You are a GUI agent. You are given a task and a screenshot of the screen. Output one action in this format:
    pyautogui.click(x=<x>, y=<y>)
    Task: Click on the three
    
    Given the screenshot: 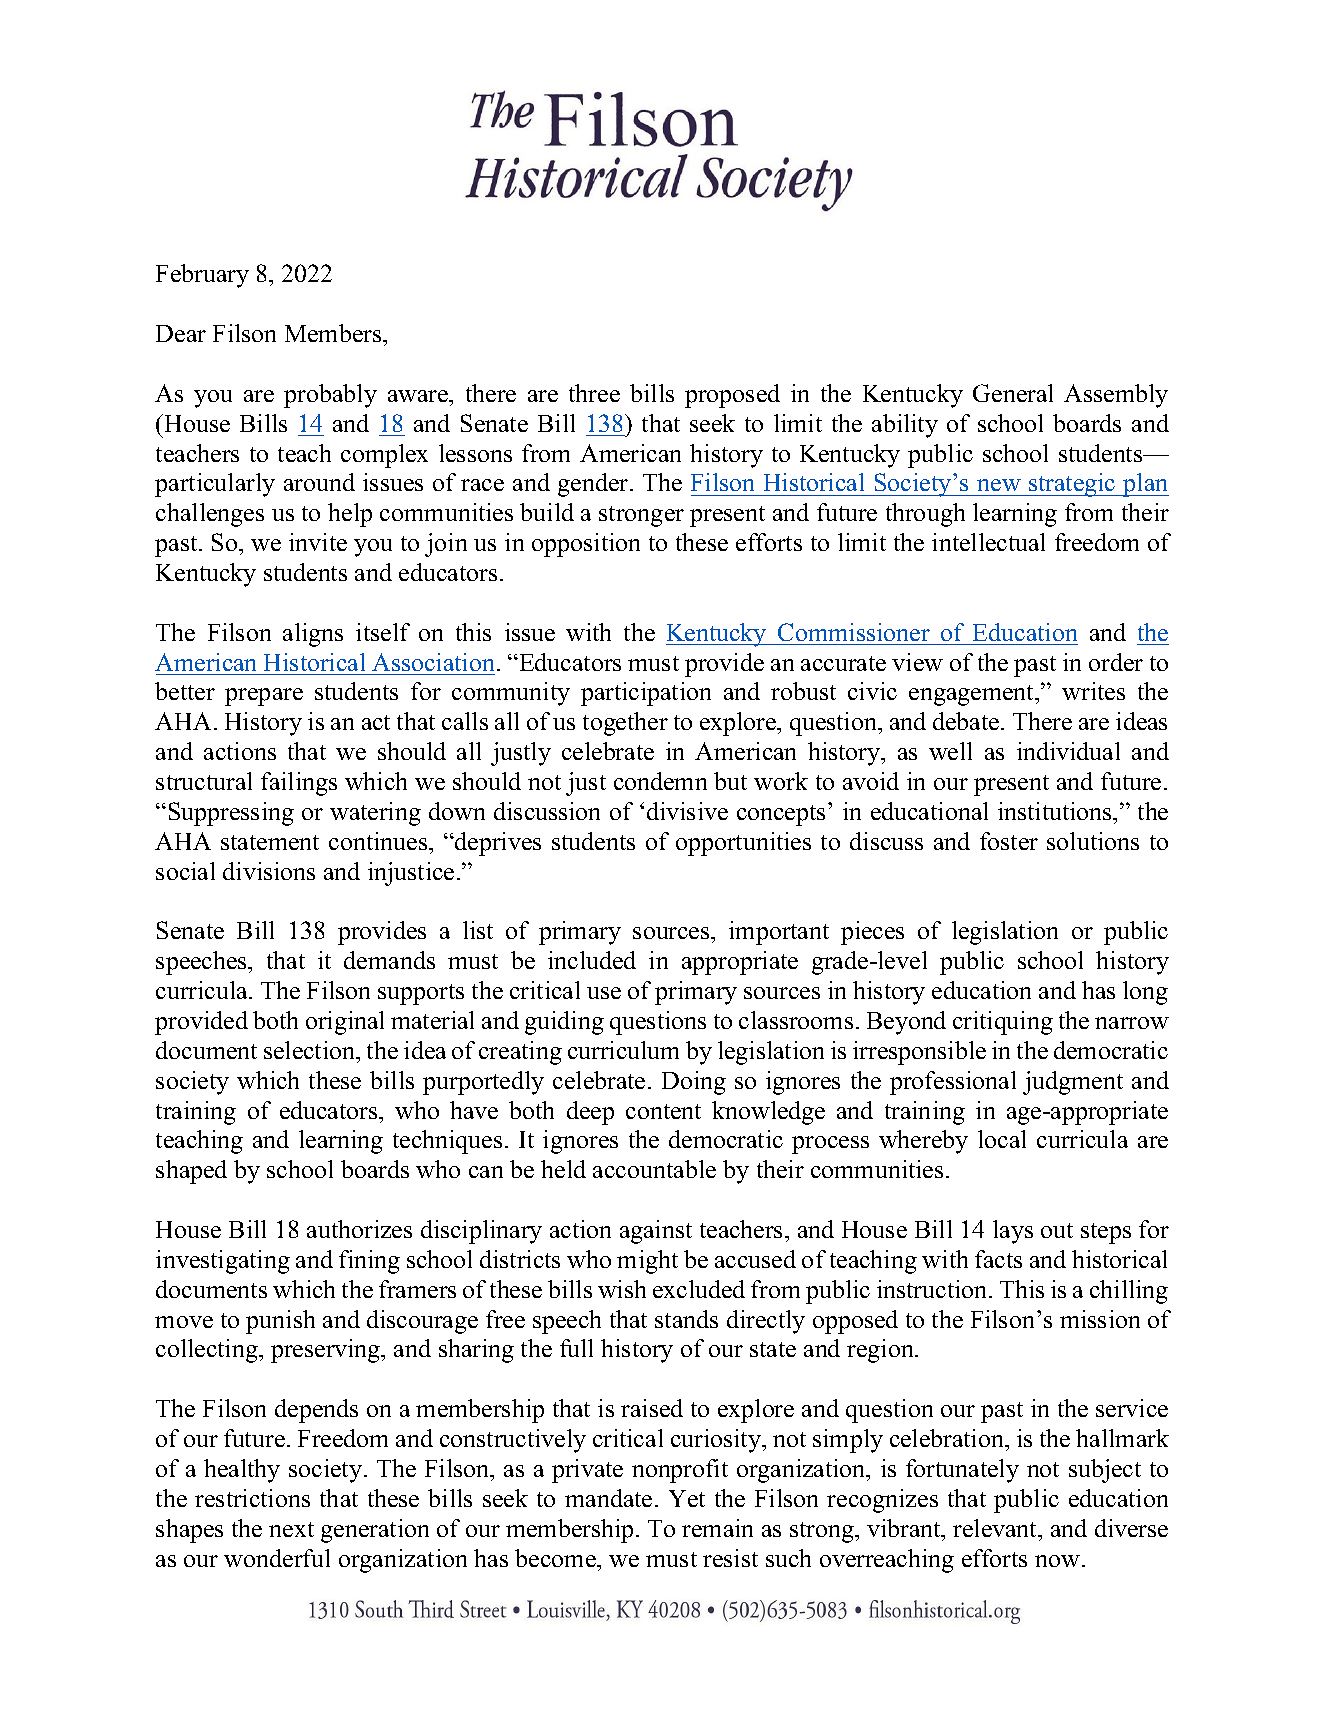 What is the action you would take?
    pyautogui.click(x=594, y=393)
